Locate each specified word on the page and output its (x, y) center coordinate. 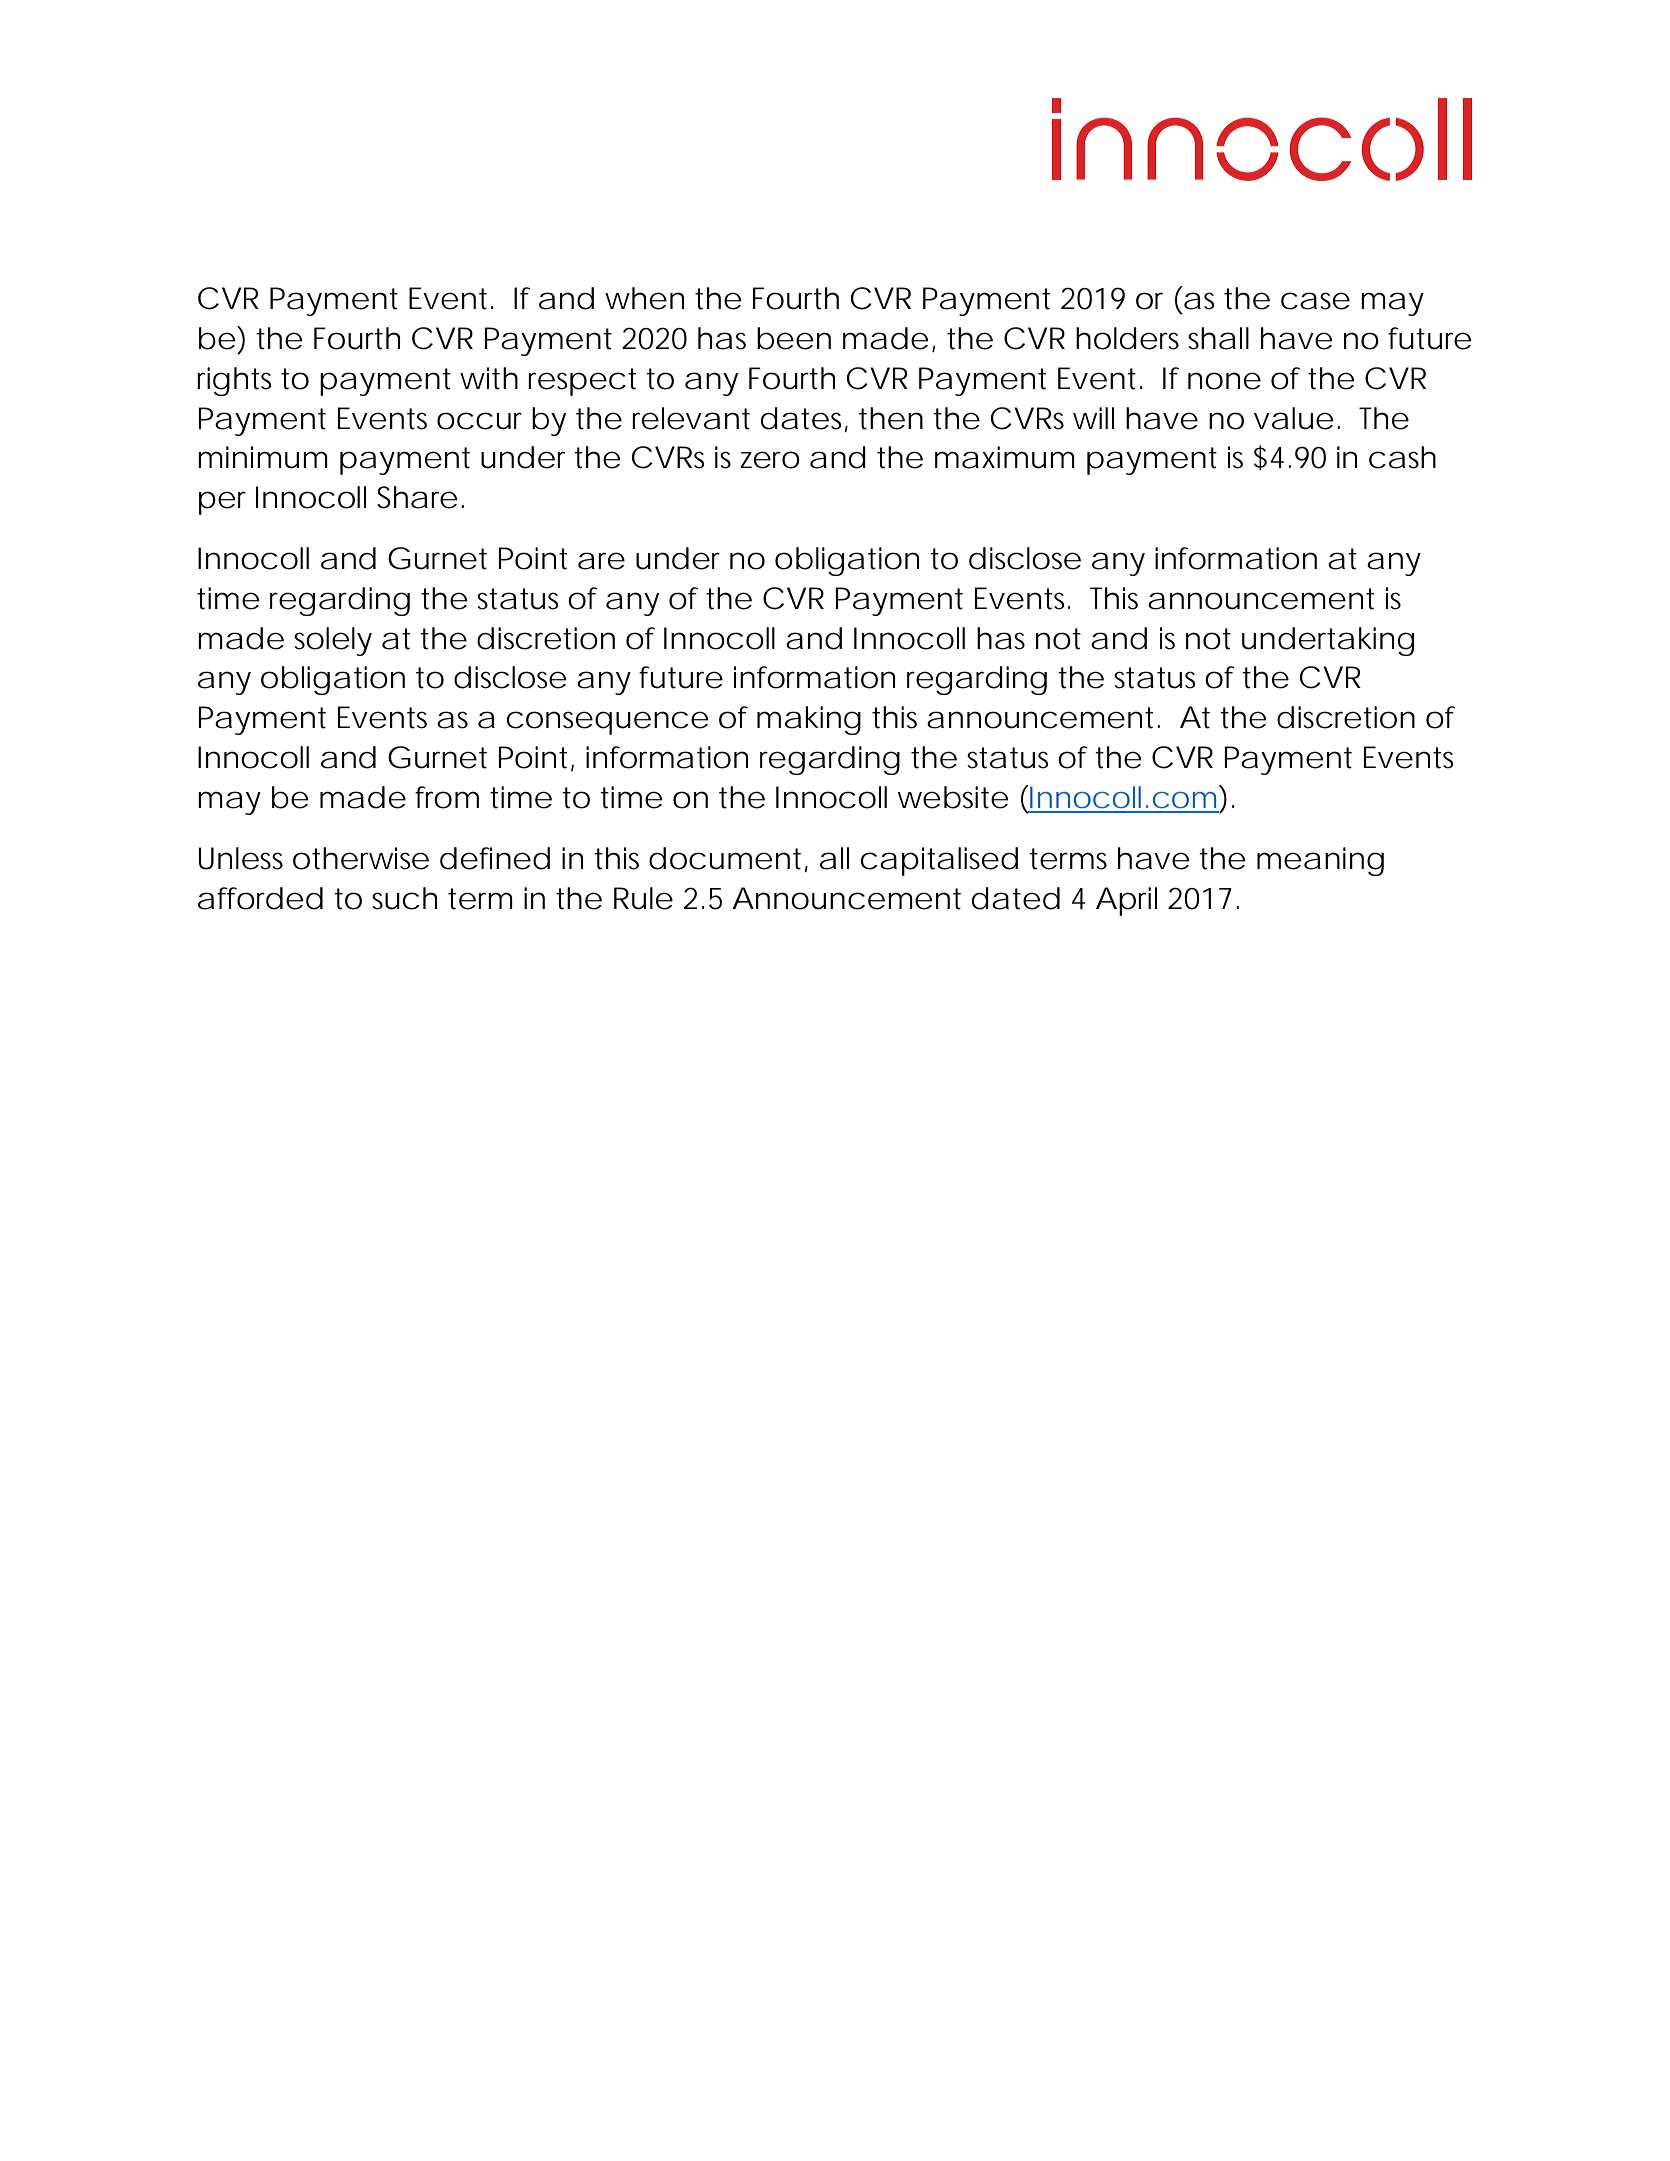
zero (770, 460)
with (489, 378)
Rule (643, 898)
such (404, 898)
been (794, 338)
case (1315, 301)
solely (333, 641)
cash (1402, 457)
